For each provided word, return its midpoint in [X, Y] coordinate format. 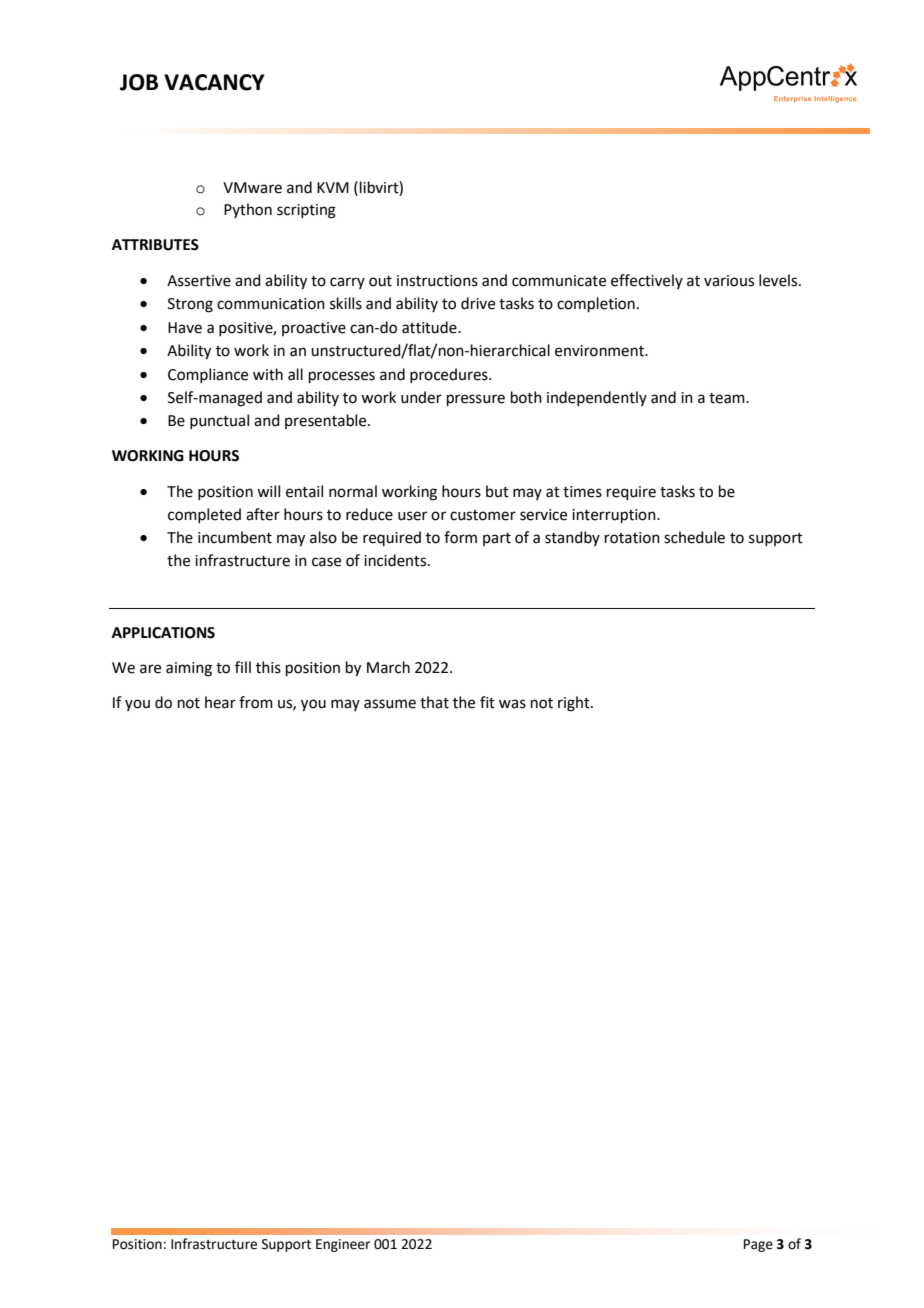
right [575, 704]
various [729, 281]
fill [243, 667]
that [434, 702]
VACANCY [214, 82]
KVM [333, 187]
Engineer [343, 1245]
